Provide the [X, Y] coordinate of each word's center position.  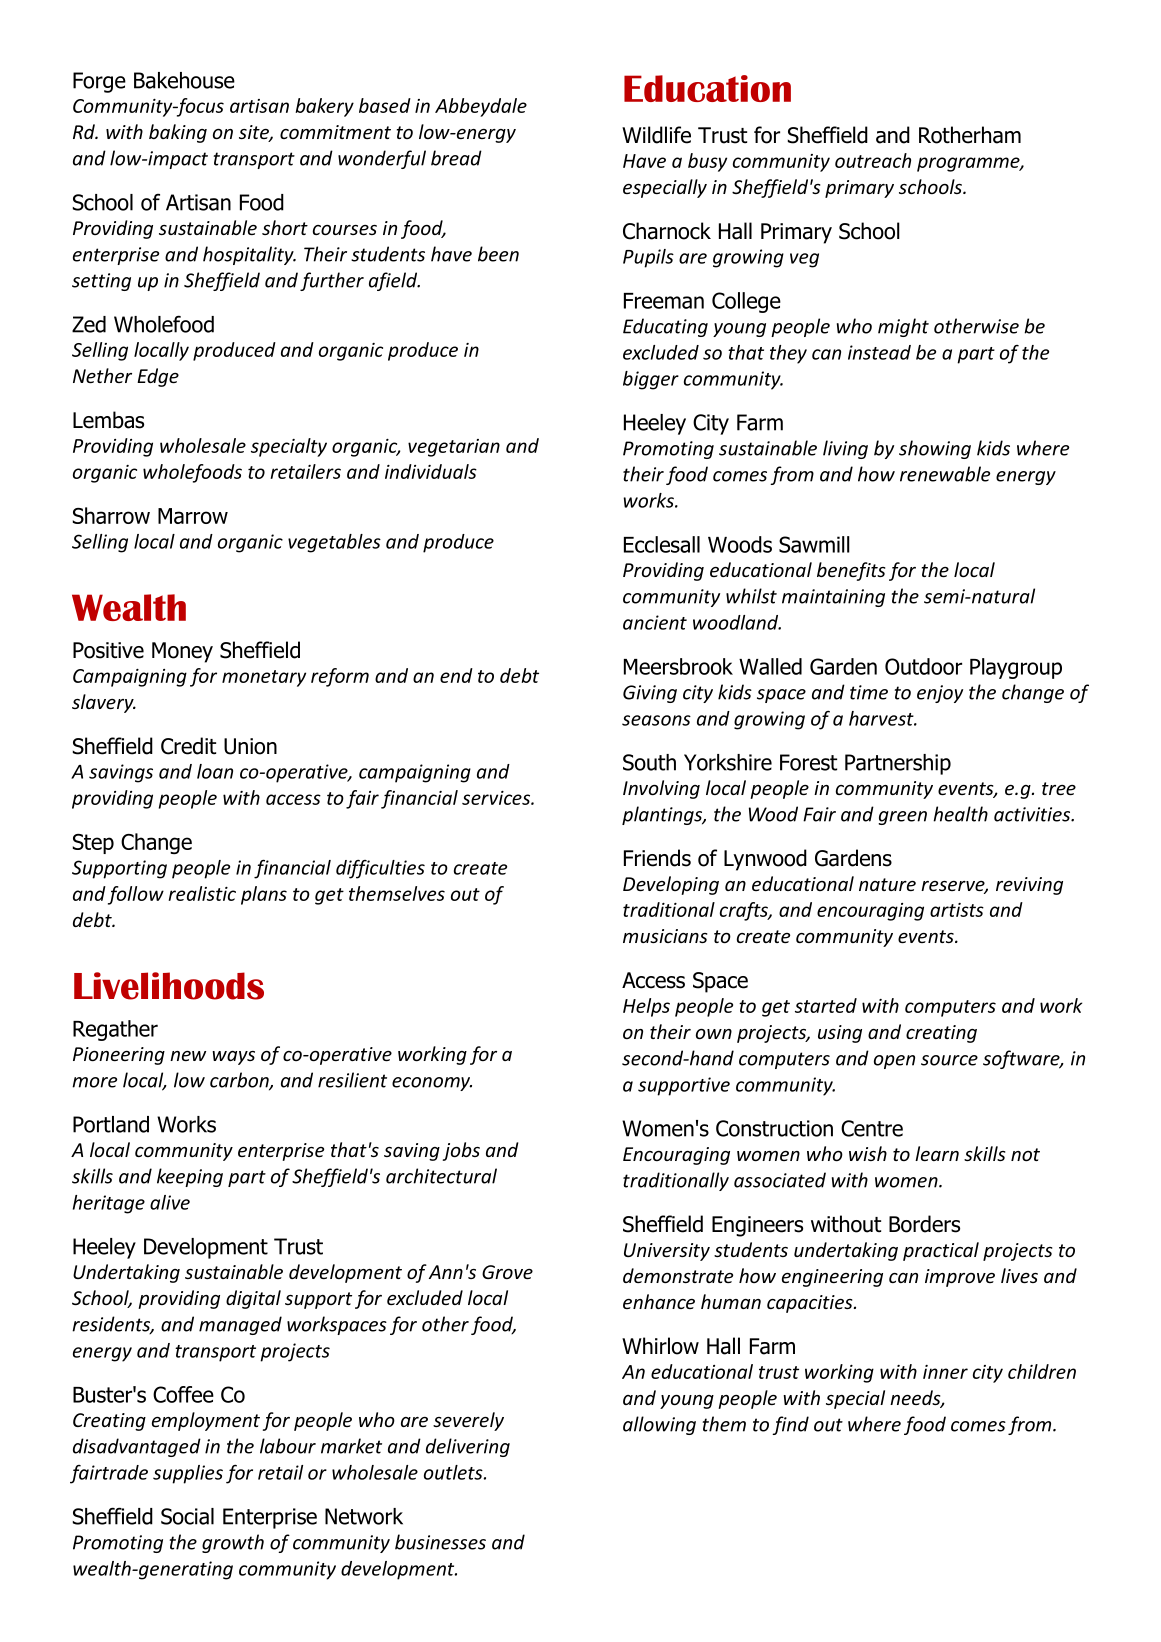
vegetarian [454, 448]
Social [187, 1516]
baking [178, 133]
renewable [945, 474]
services [497, 798]
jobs [461, 1151]
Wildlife [656, 135]
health [960, 814]
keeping [190, 1177]
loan [215, 771]
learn [937, 1153]
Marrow [193, 516]
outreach [873, 160]
